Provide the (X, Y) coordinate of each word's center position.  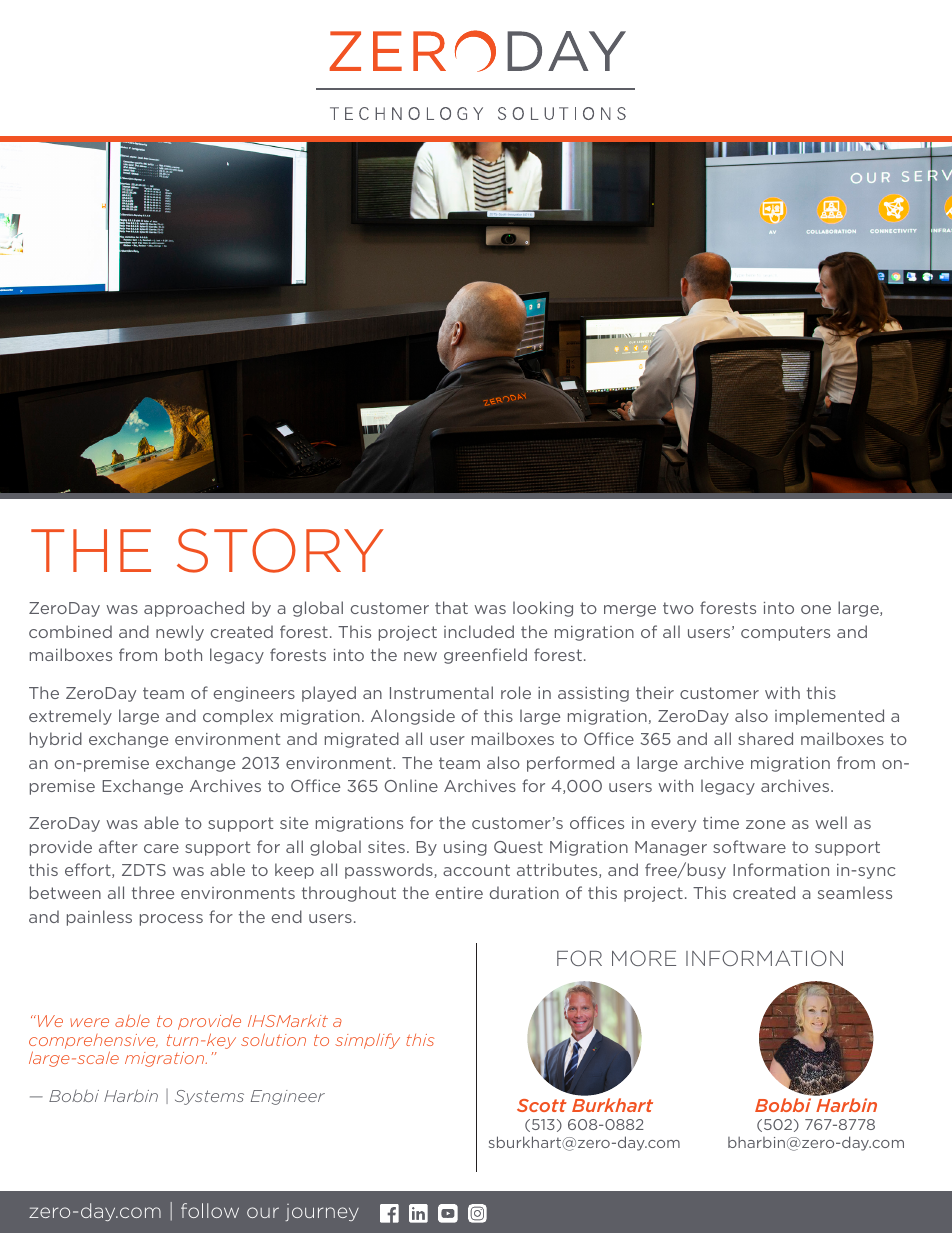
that (451, 607)
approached (194, 609)
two (678, 608)
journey (322, 1212)
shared (765, 738)
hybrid (56, 740)
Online (411, 785)
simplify (367, 1041)
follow (210, 1210)
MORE (644, 958)
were (89, 1022)
